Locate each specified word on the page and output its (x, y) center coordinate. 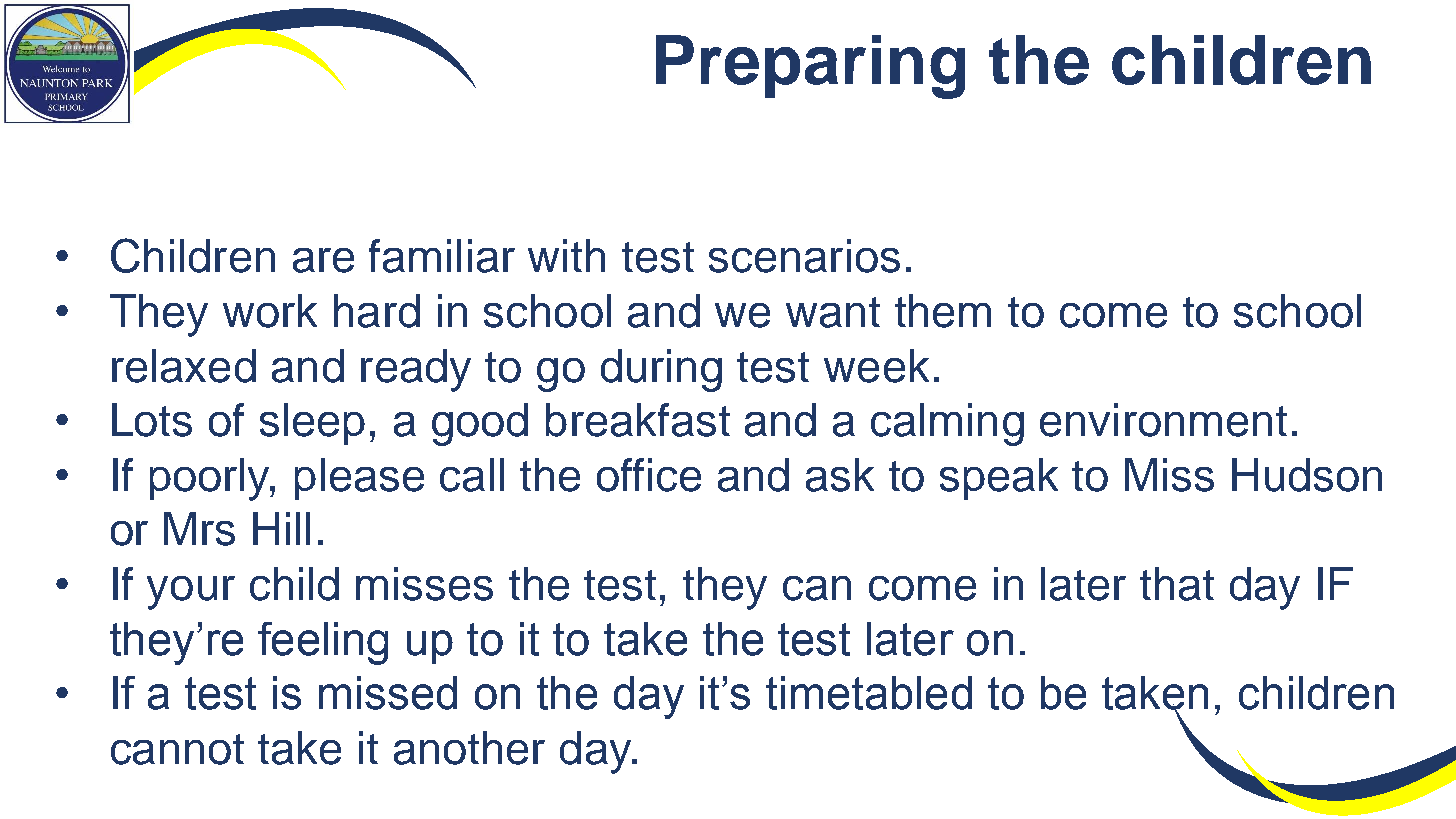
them (943, 311)
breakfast (638, 420)
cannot (177, 749)
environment (1163, 420)
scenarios (804, 256)
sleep (312, 424)
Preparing (810, 67)
